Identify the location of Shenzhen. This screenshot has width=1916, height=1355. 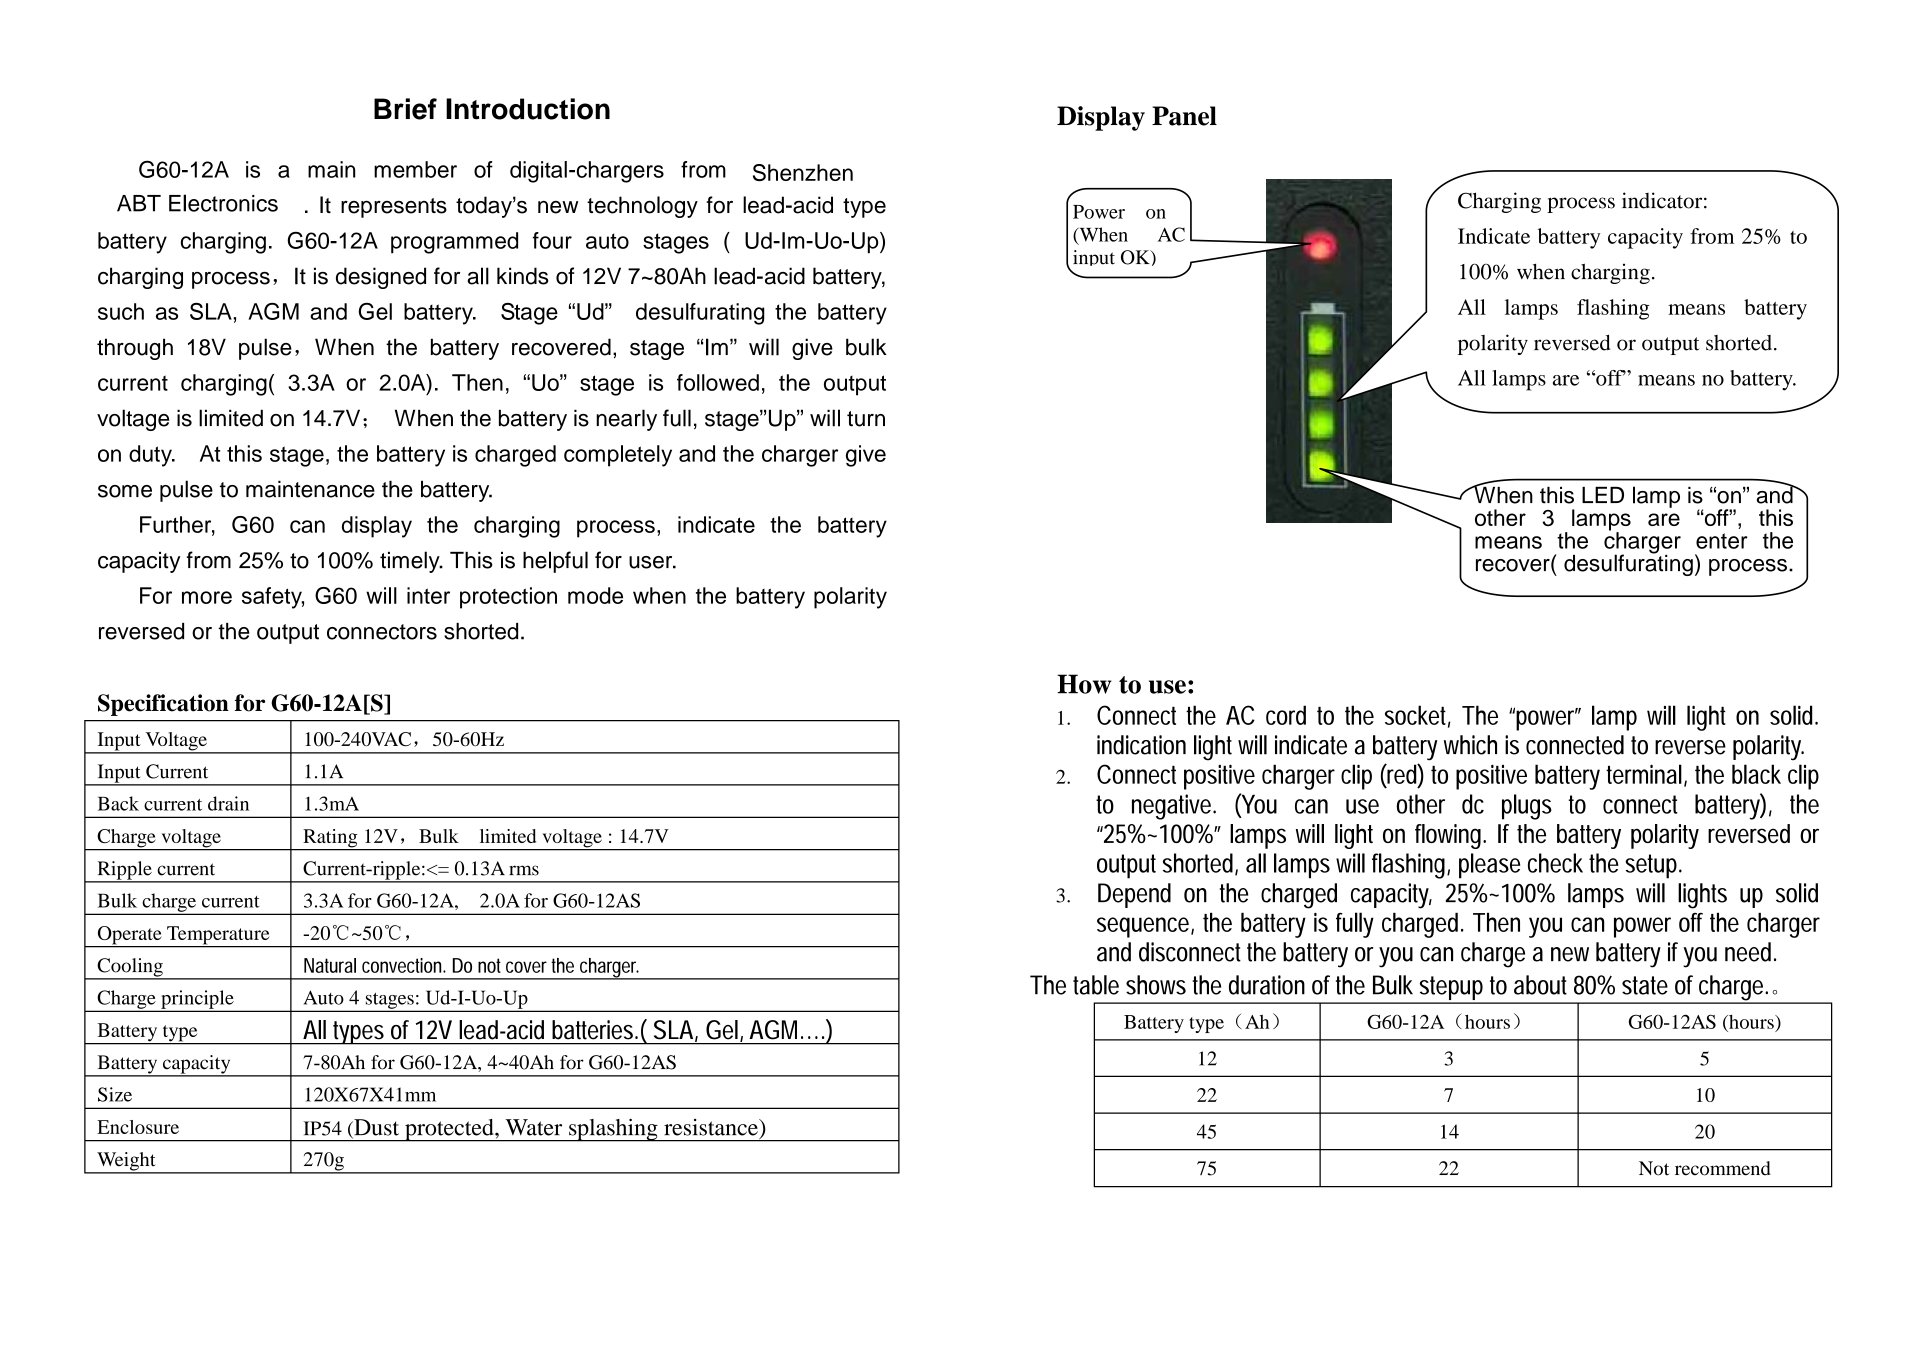
(803, 172).
